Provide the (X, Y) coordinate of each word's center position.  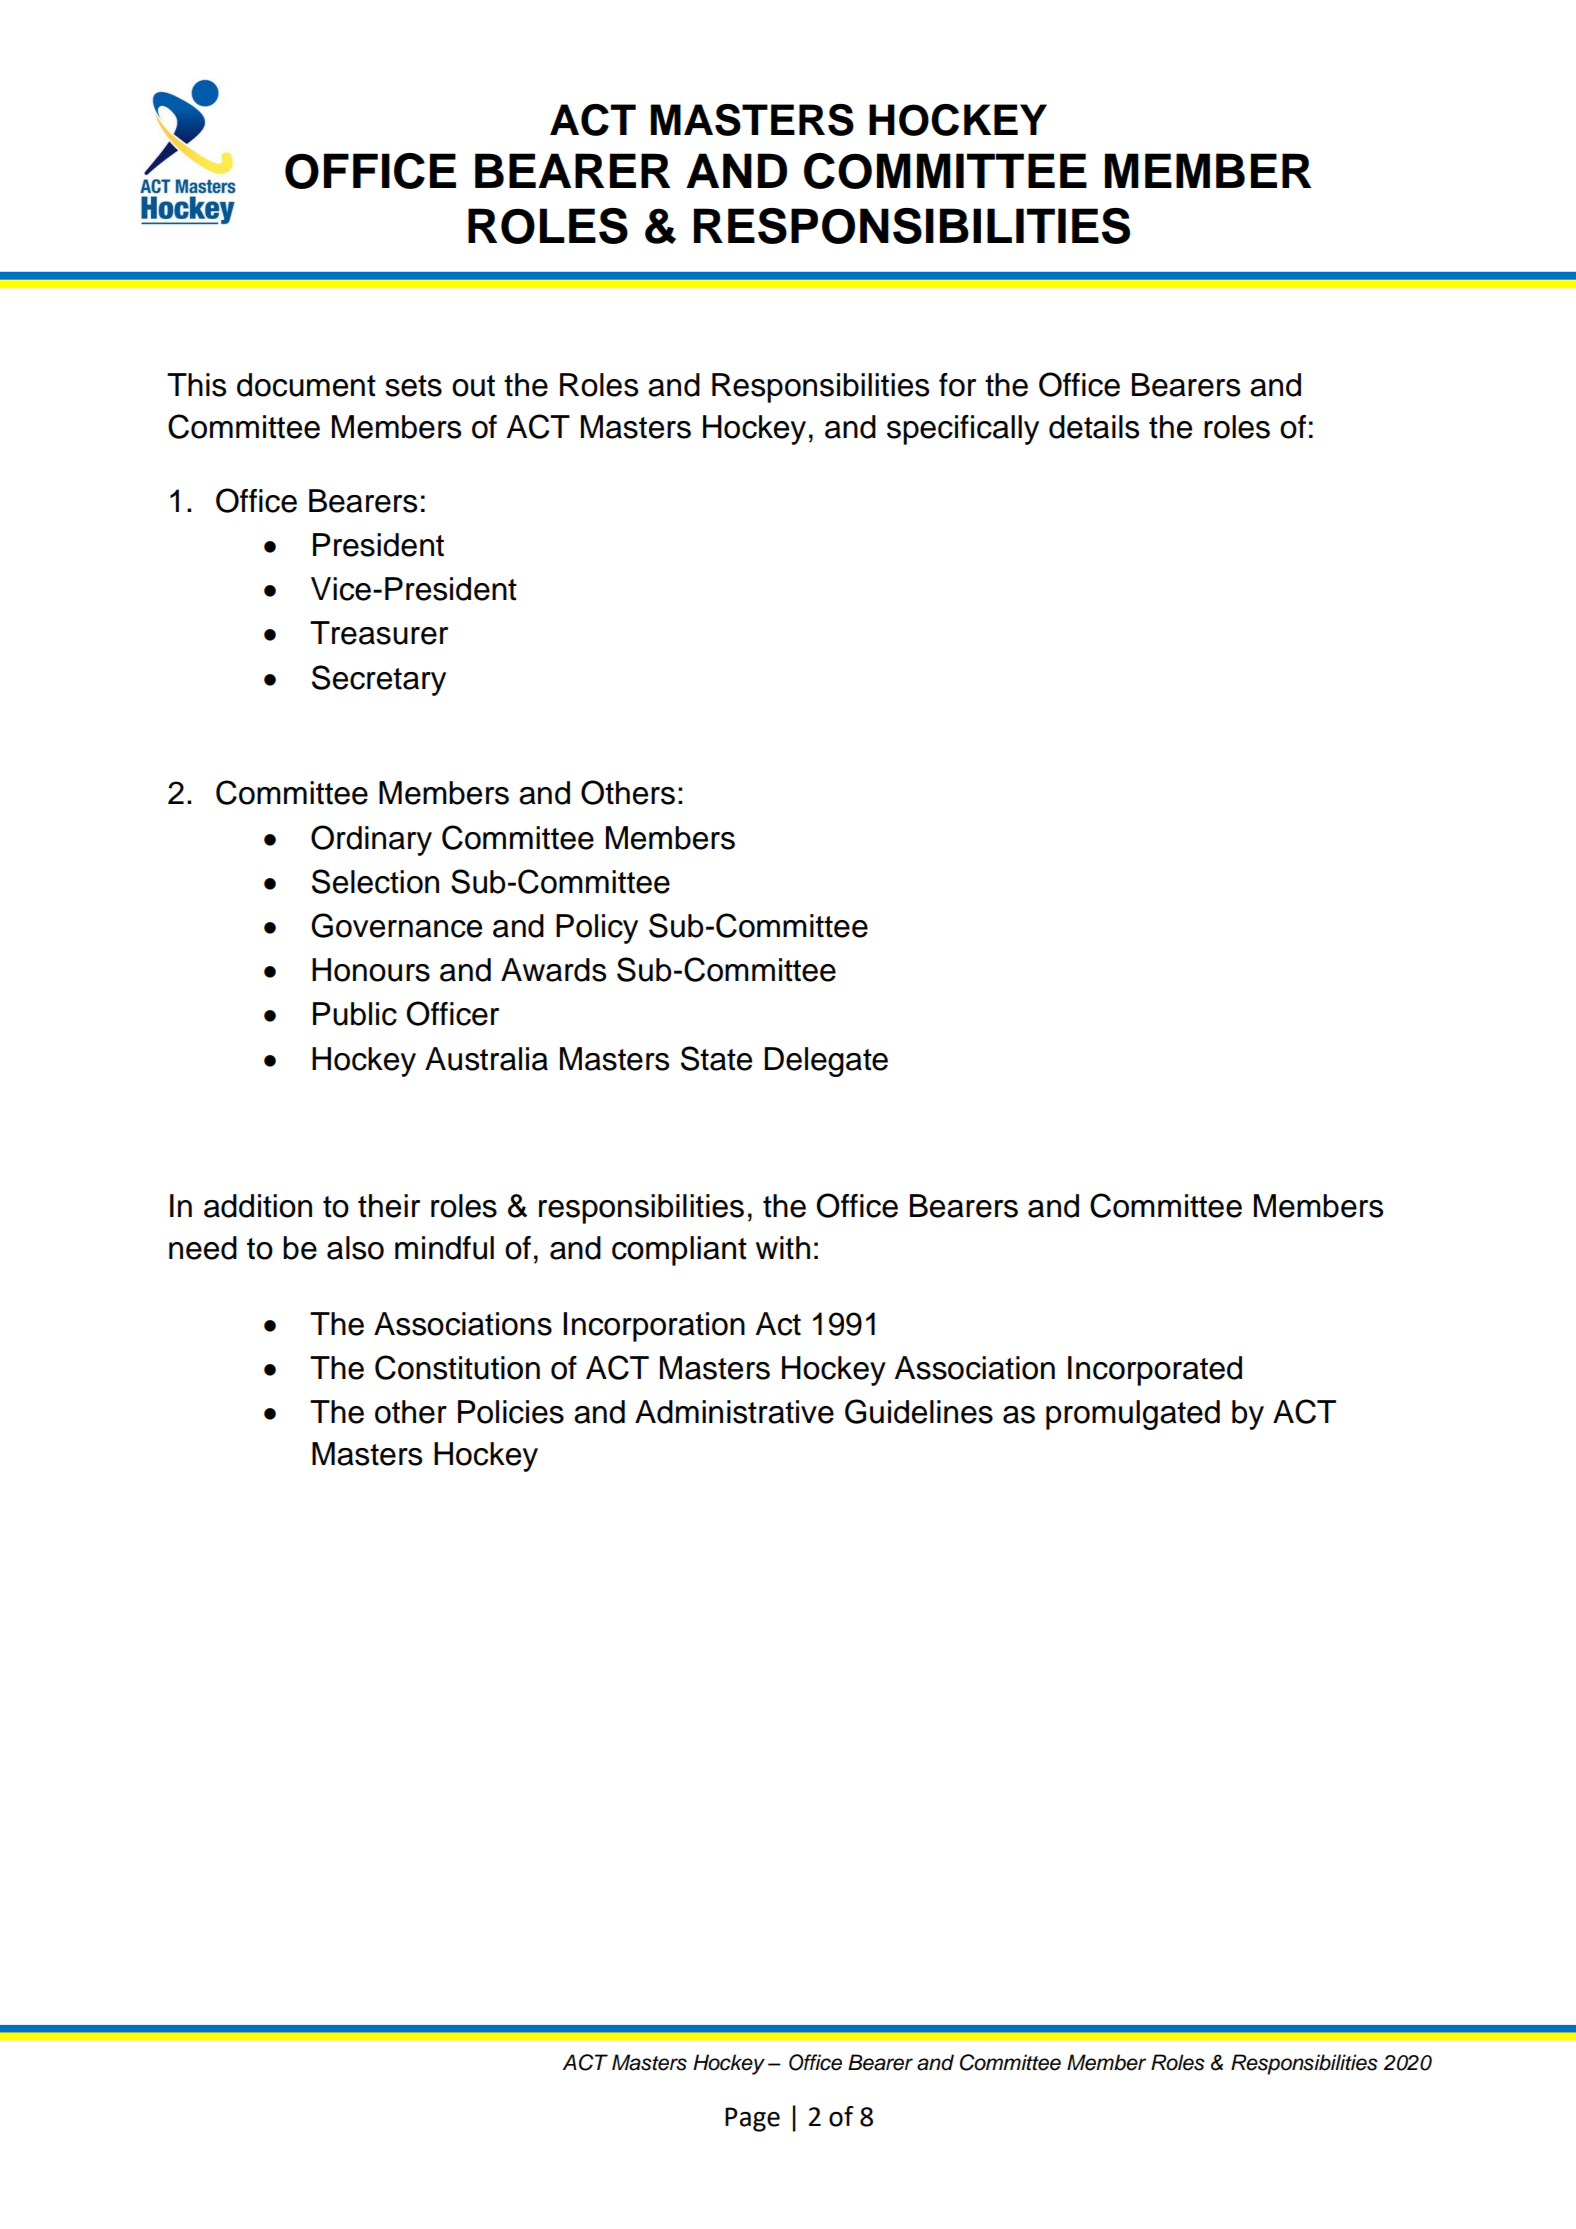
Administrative (734, 1412)
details (1094, 427)
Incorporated (1155, 1371)
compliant (679, 1251)
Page (752, 2119)
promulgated (1133, 1415)
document (306, 385)
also (355, 1248)
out (473, 386)
